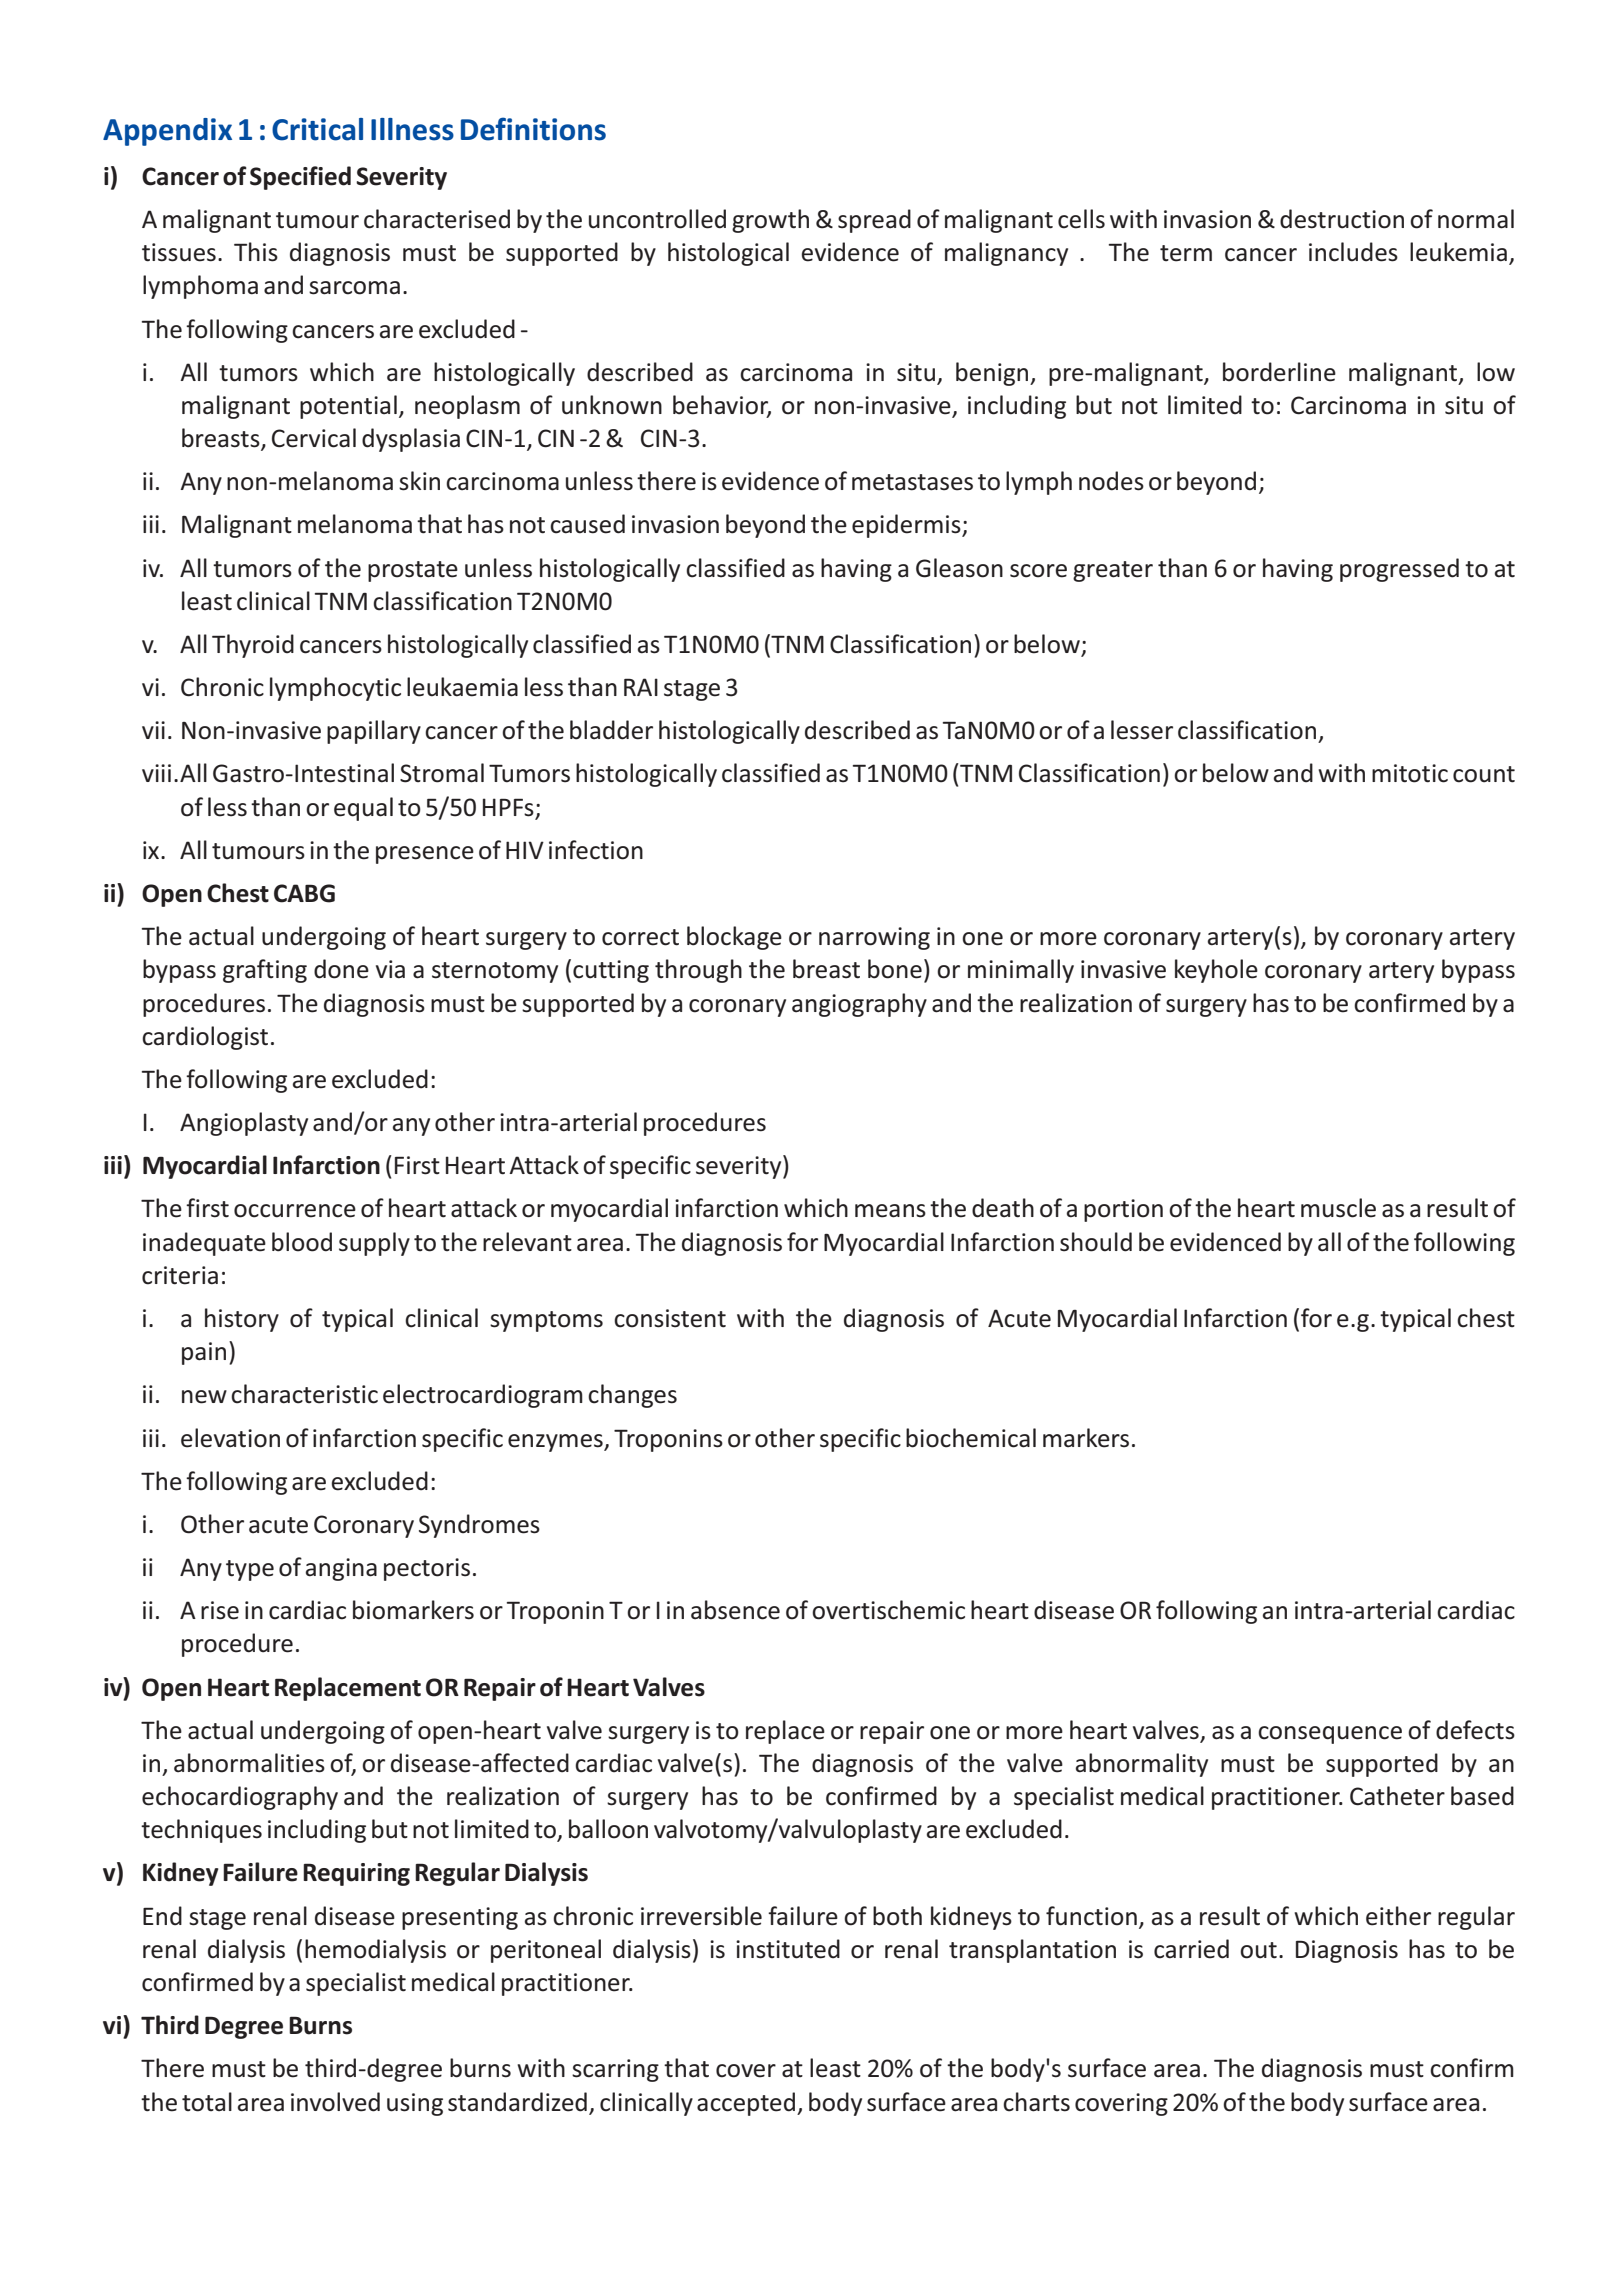 This screenshot has width=1619, height=2290. I want to click on consequence, so click(1330, 1735).
